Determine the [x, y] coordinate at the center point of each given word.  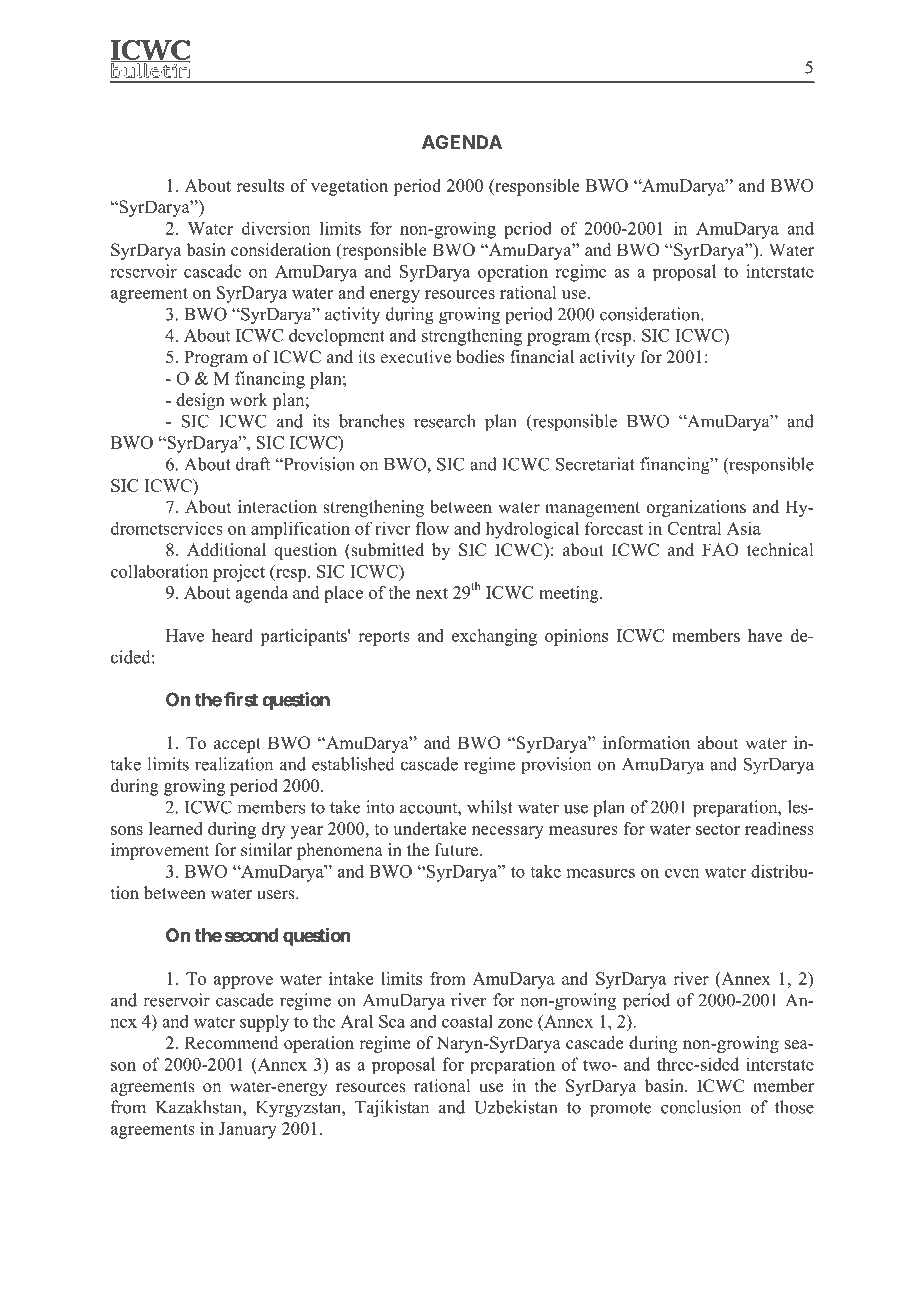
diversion [276, 228]
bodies [480, 357]
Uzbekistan [515, 1107]
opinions [576, 637]
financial [542, 357]
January [248, 1130]
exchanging [494, 637]
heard [232, 635]
